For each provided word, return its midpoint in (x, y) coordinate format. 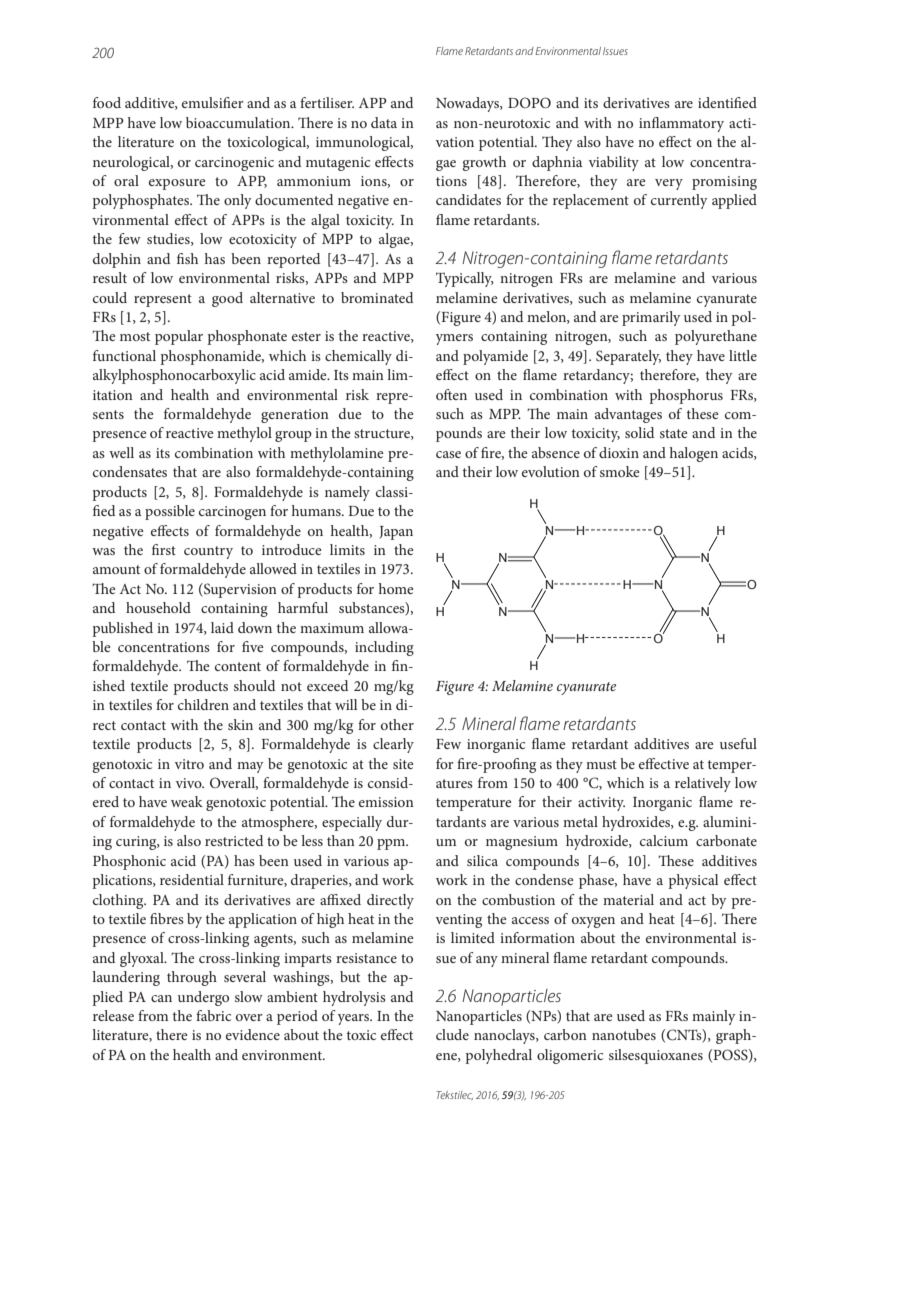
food (107, 102)
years (355, 1019)
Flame (449, 51)
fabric (213, 1015)
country (208, 552)
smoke (620, 471)
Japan (396, 533)
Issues (615, 51)
